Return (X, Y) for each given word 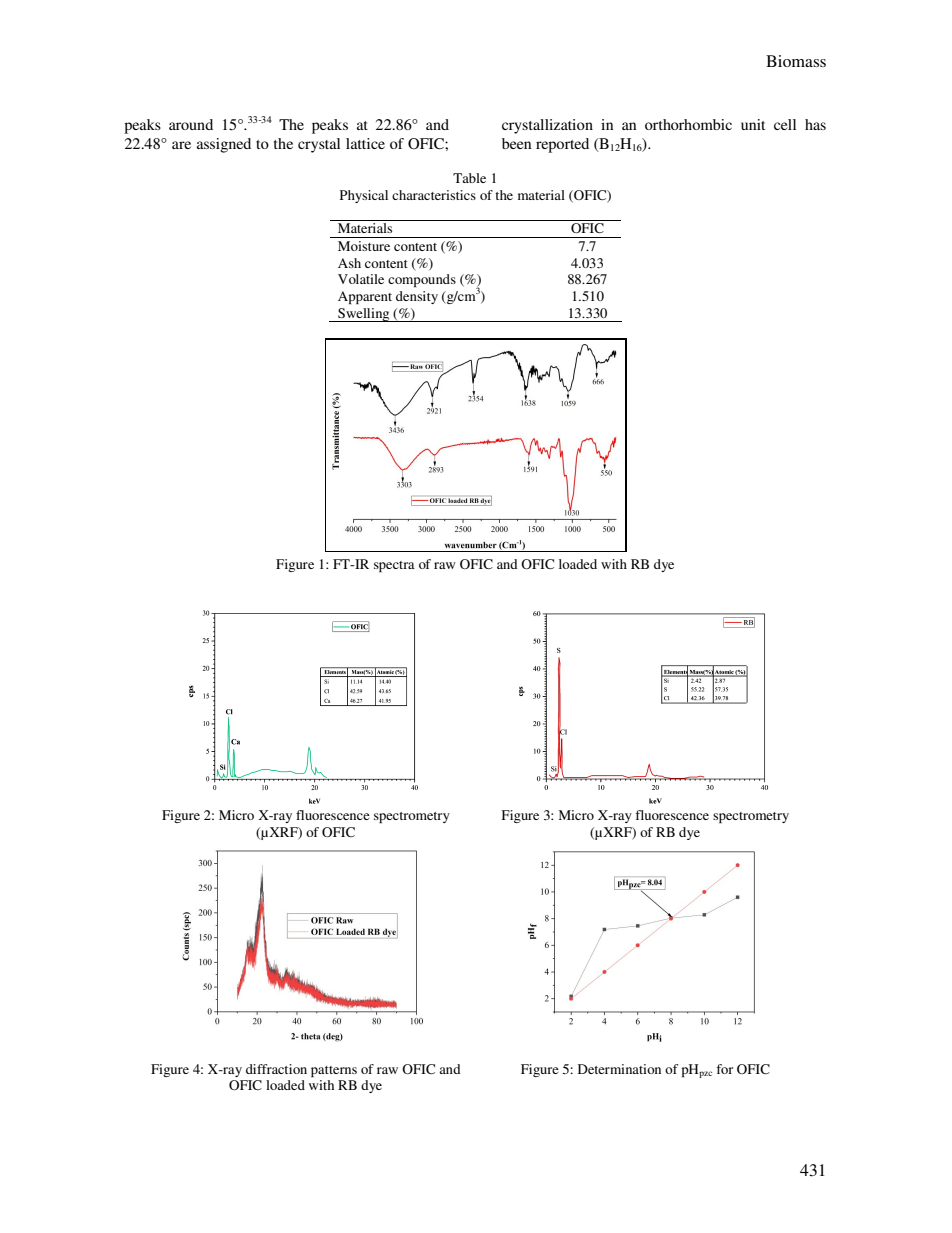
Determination (619, 1069)
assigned (224, 145)
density (417, 297)
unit (753, 124)
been (516, 143)
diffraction (276, 1069)
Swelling (364, 315)
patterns (334, 1071)
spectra (394, 566)
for (724, 1069)
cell (785, 124)
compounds (422, 280)
